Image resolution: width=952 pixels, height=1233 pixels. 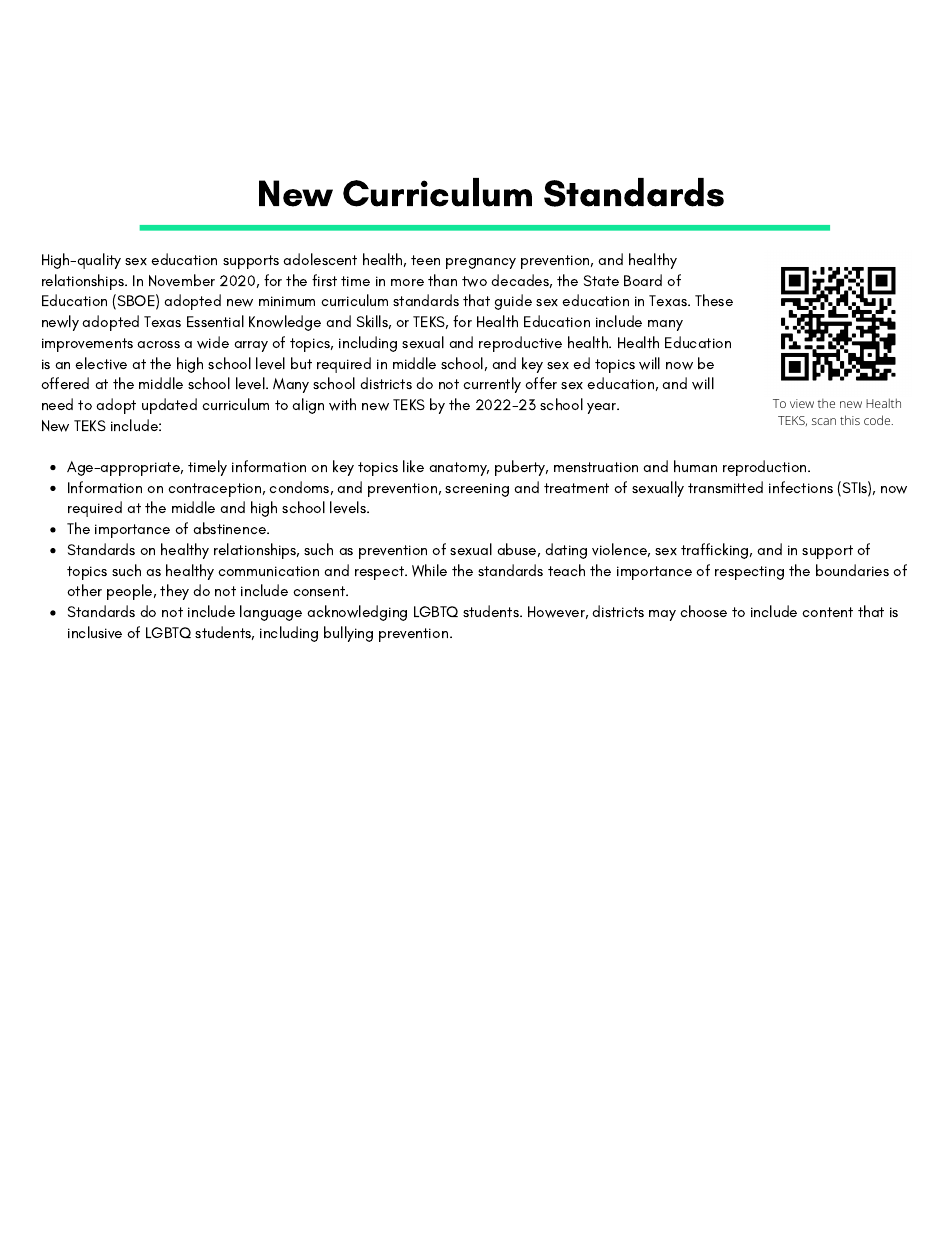 I want to click on Board, so click(x=643, y=280).
